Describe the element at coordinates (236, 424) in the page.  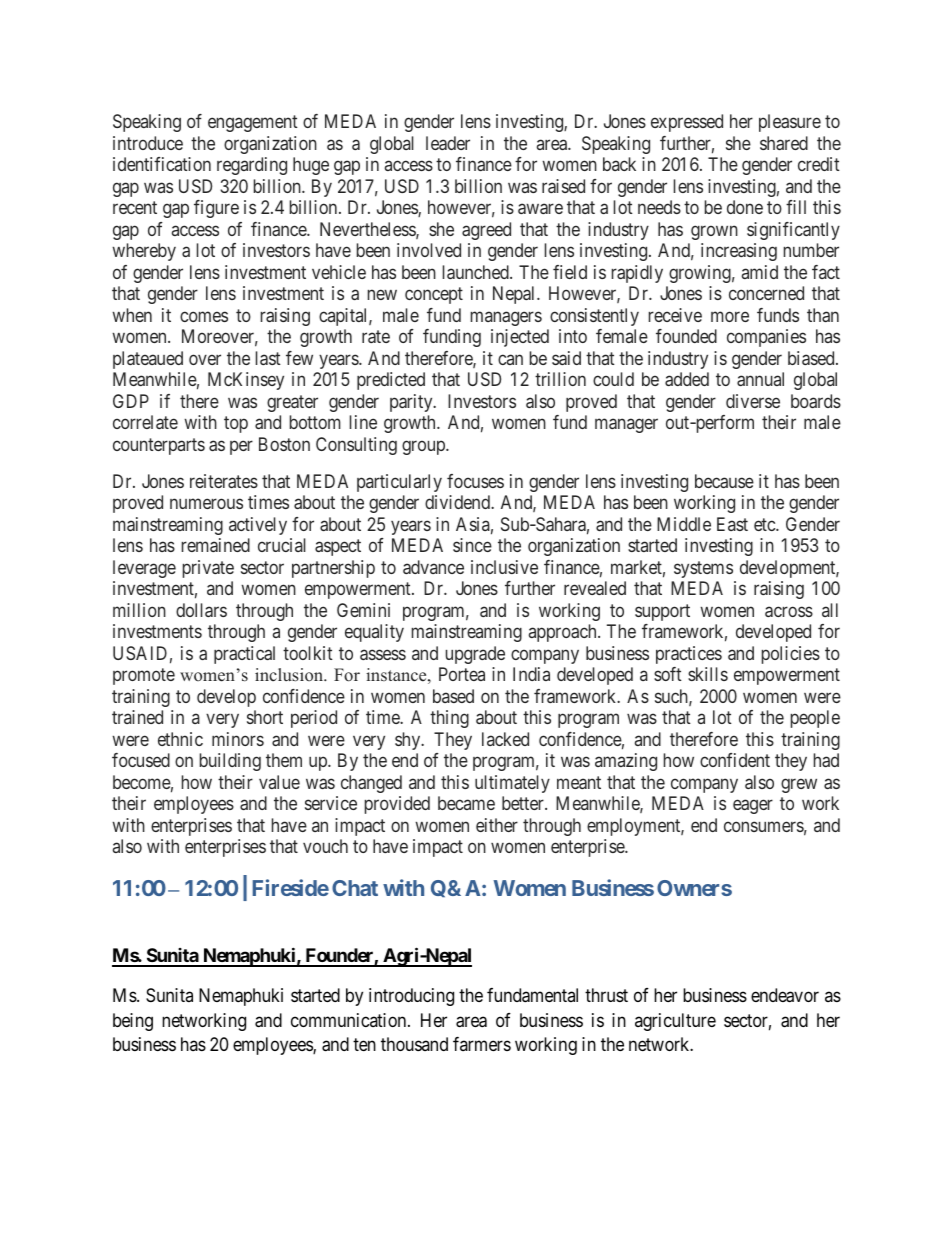
I see `top` at that location.
